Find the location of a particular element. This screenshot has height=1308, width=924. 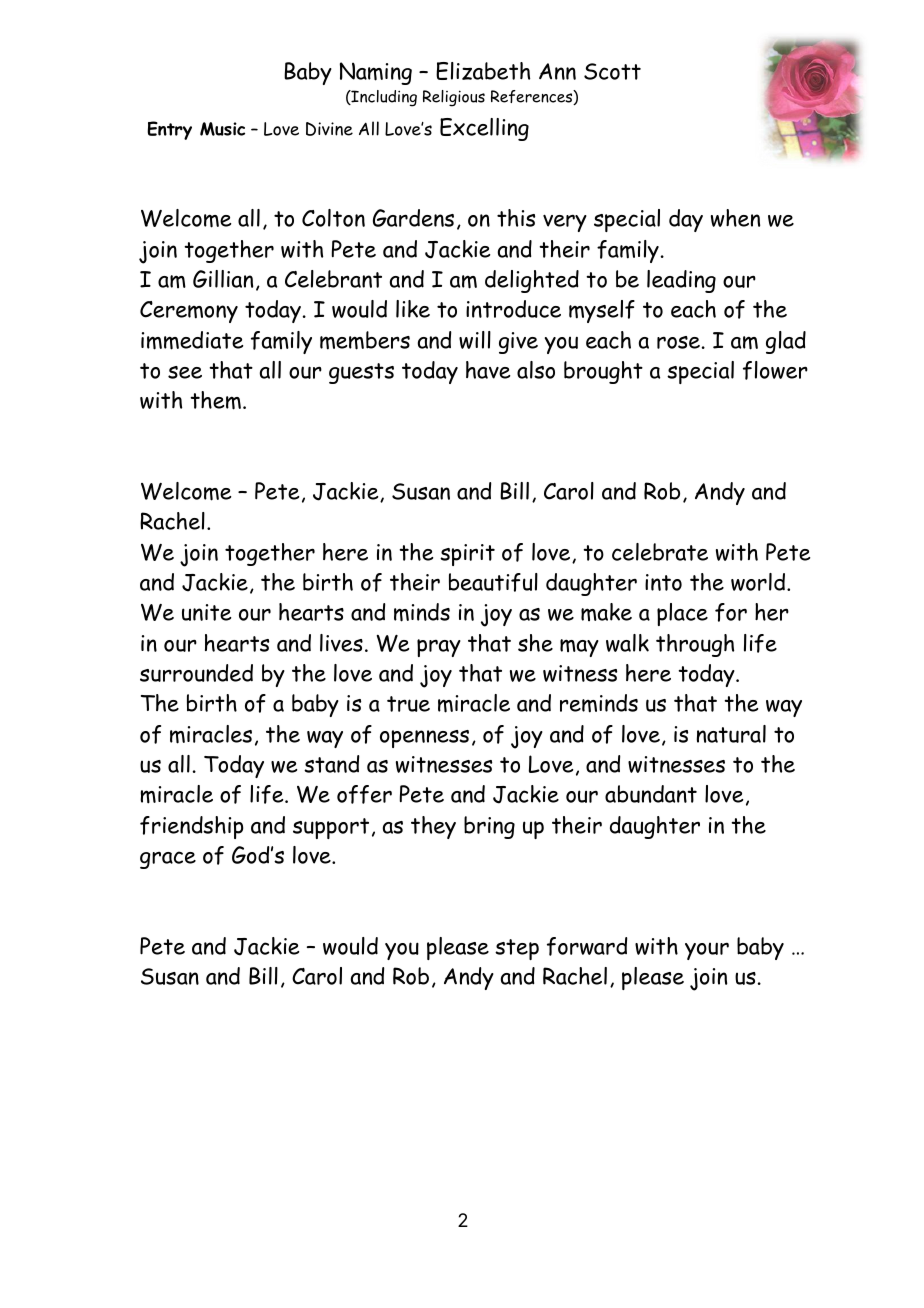

surrounded is located at coordinates (196, 673).
